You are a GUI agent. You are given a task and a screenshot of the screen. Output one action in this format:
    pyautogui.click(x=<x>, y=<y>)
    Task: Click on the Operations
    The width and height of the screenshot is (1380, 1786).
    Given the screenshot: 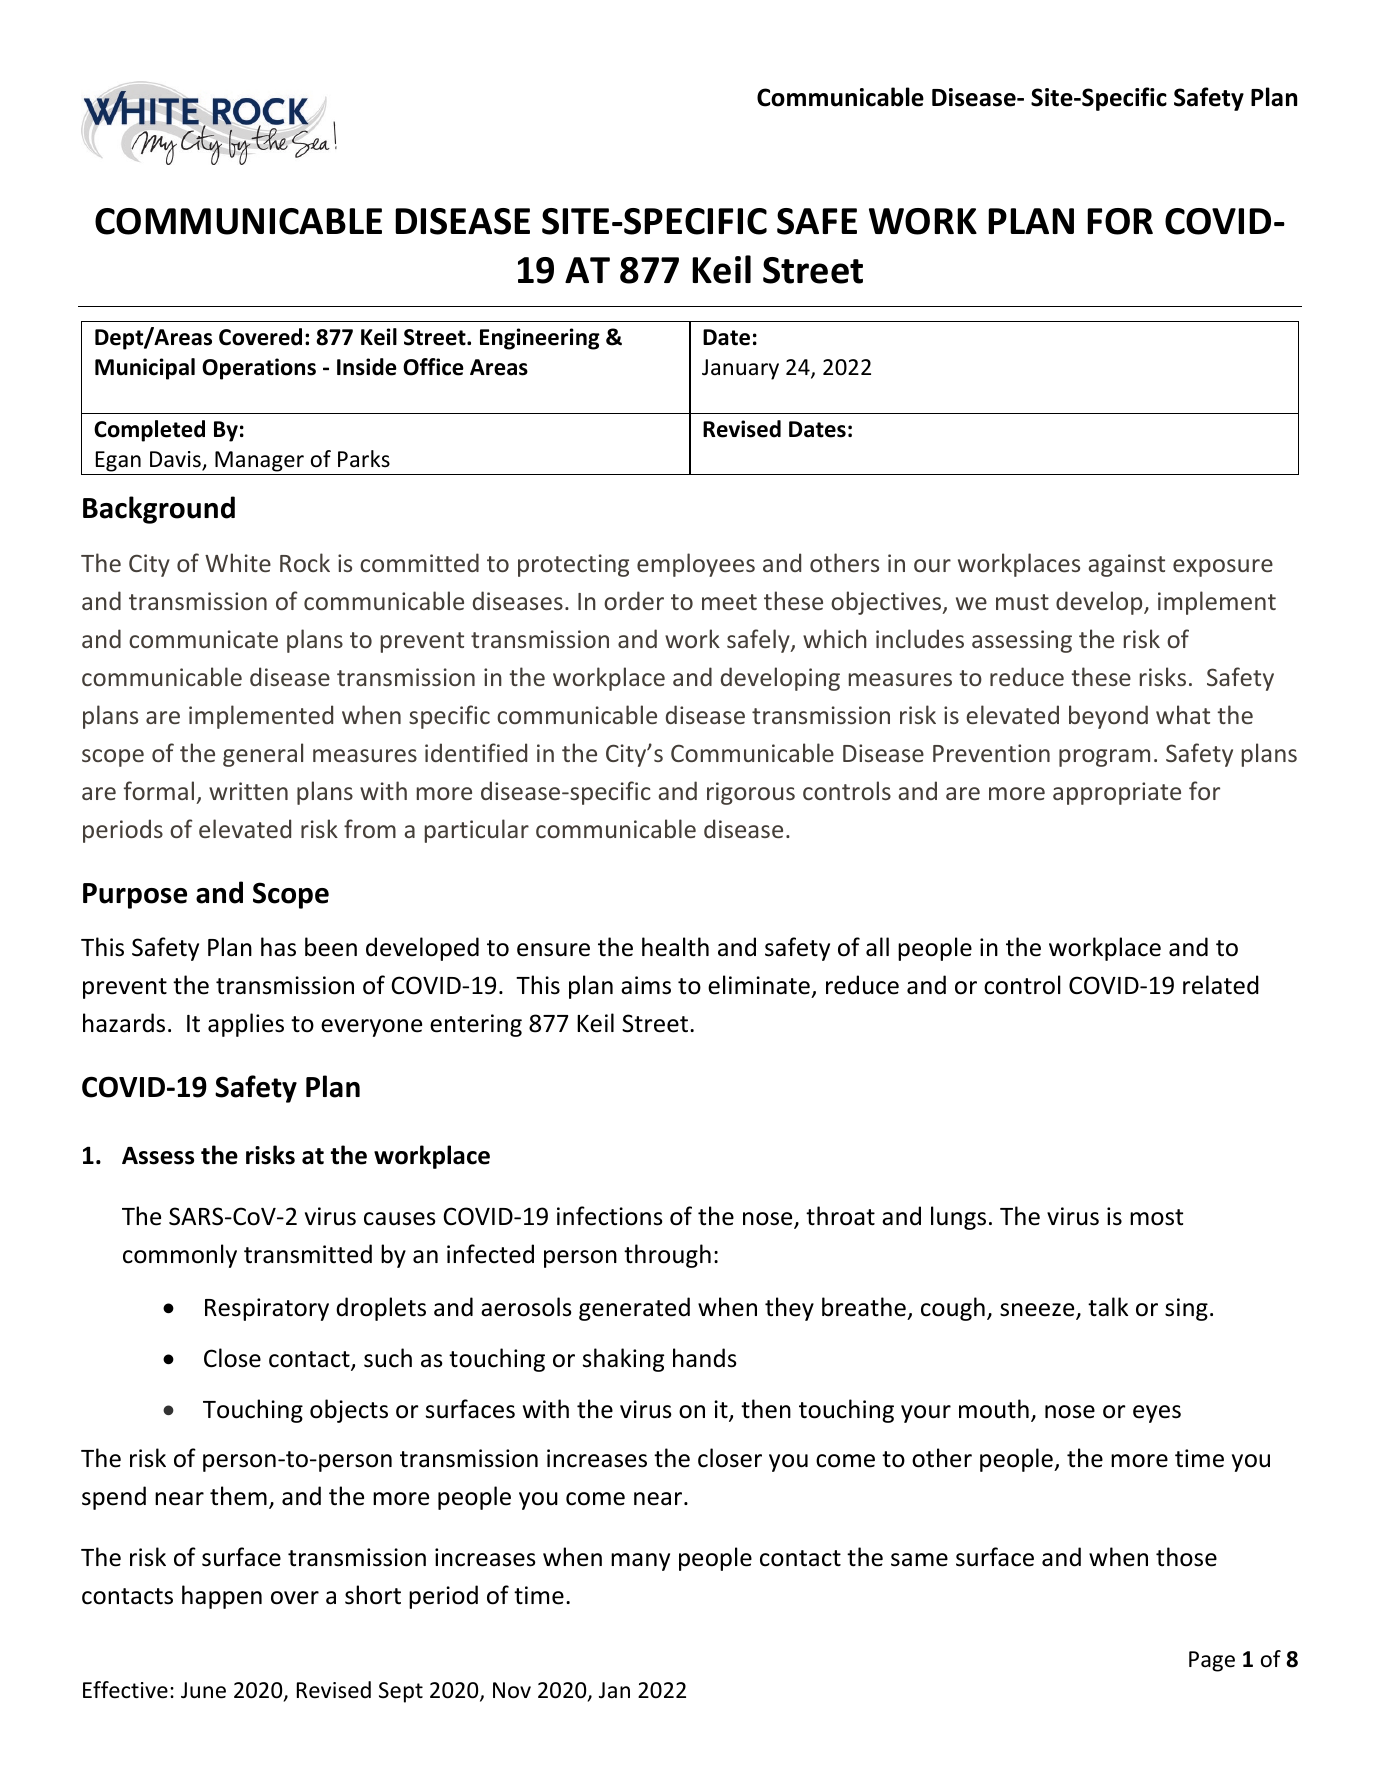 What is the action you would take?
    pyautogui.click(x=259, y=369)
